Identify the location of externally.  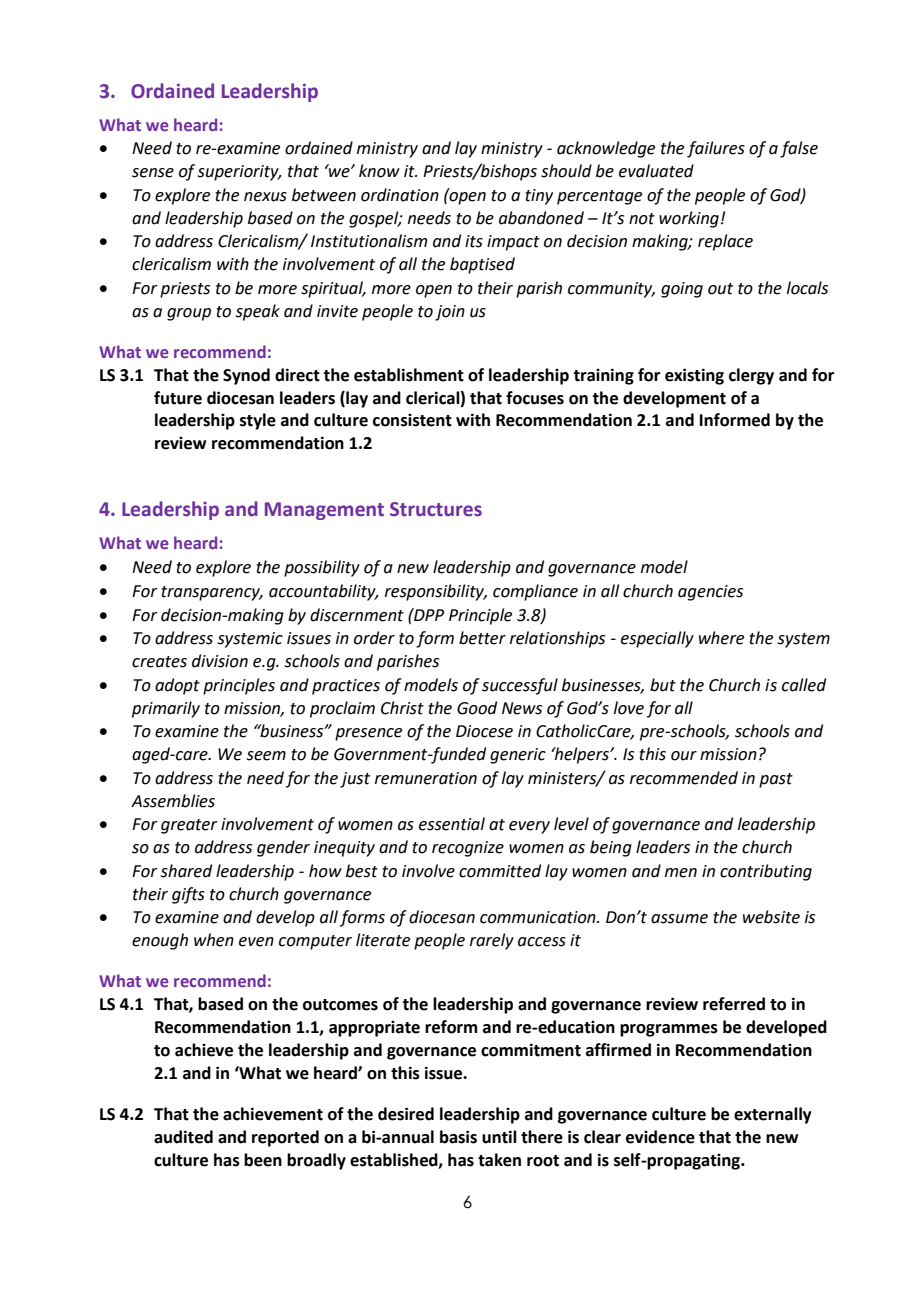
(773, 1115).
